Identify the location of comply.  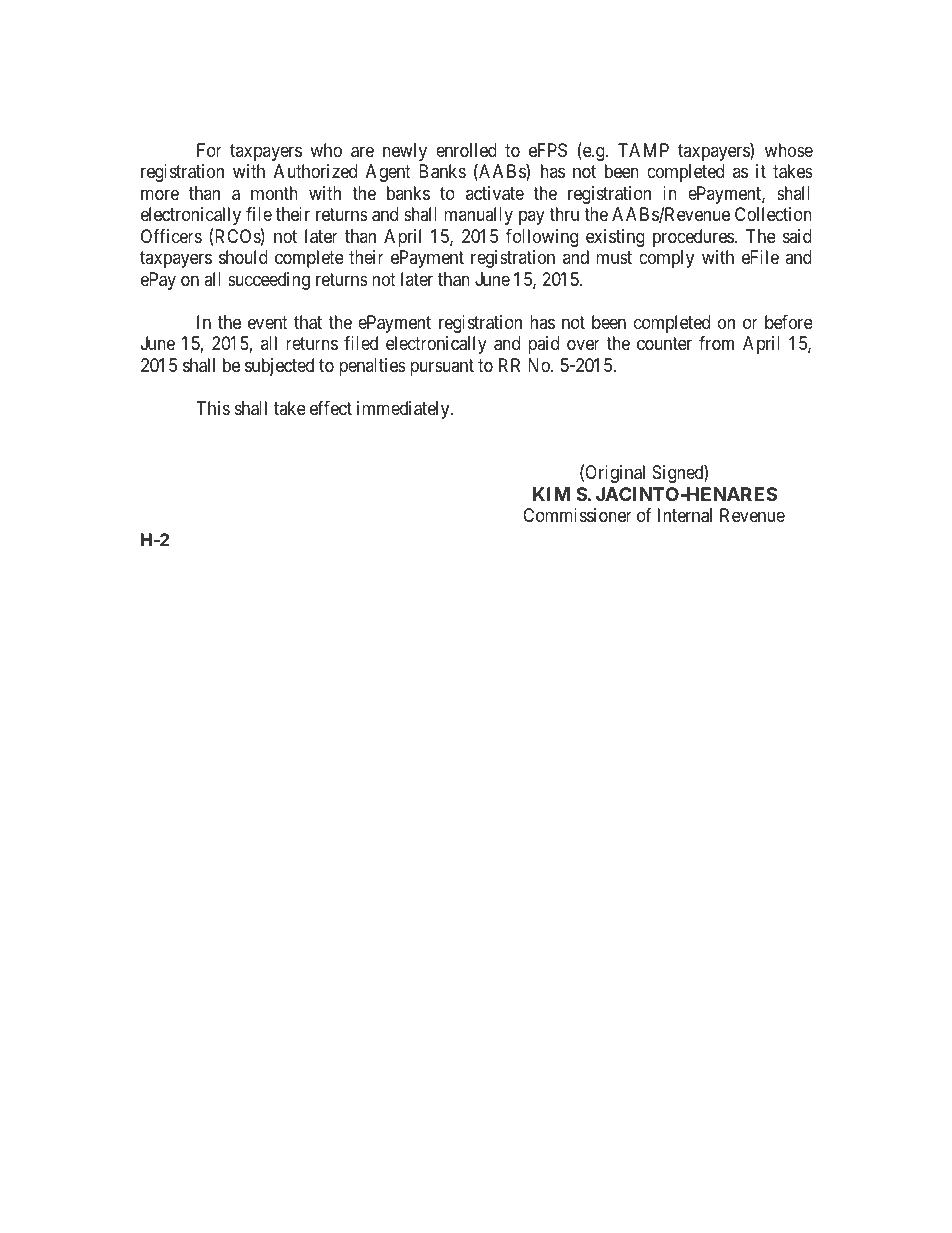
(666, 259).
